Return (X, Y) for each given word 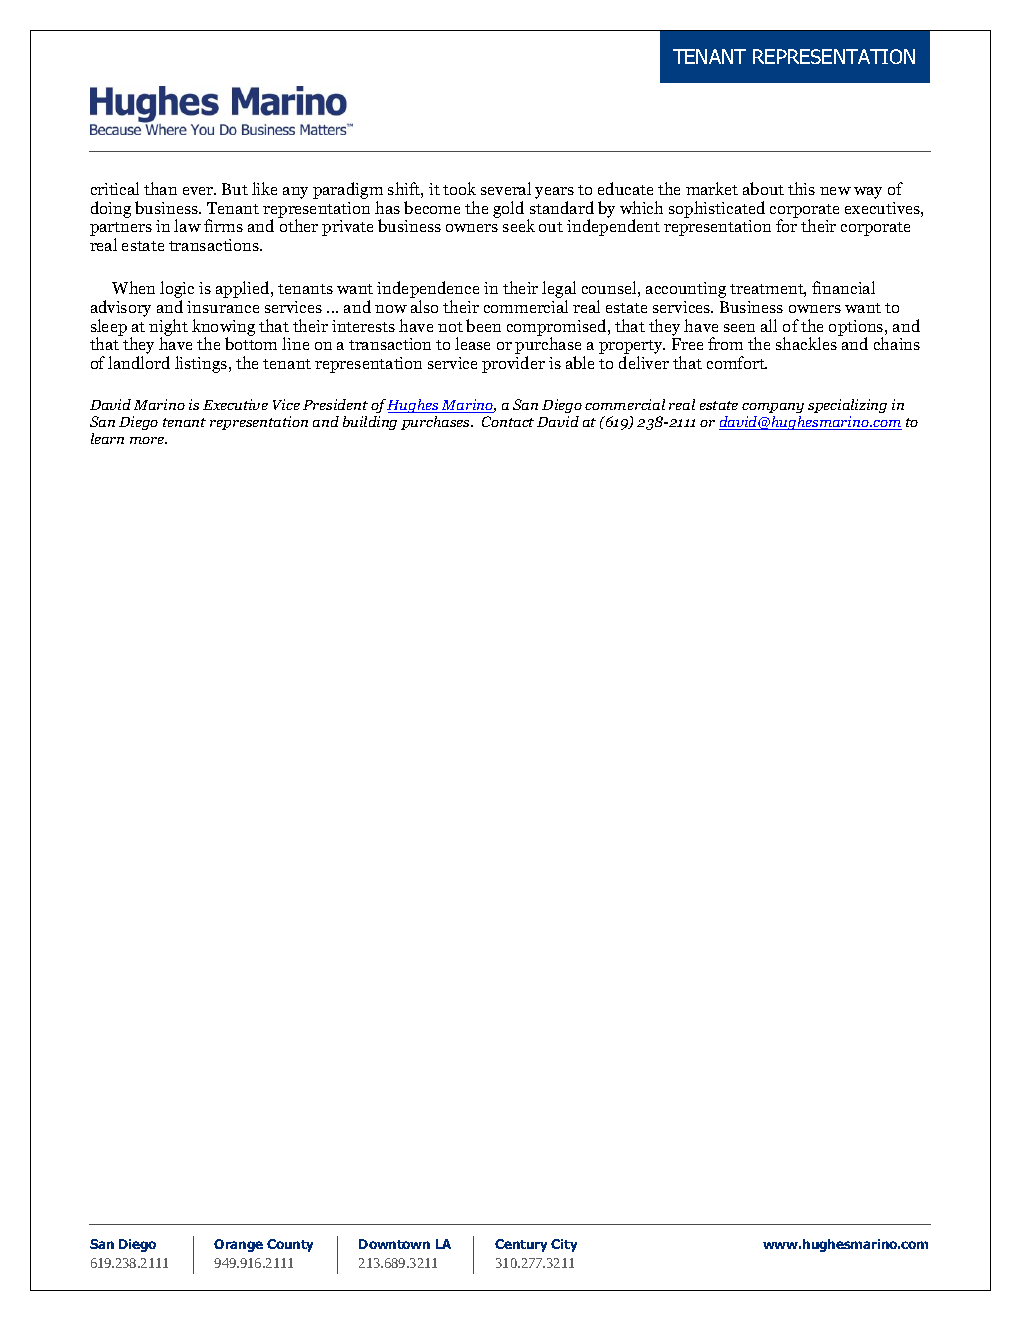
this (801, 188)
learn (107, 438)
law (187, 225)
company (773, 410)
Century (521, 1245)
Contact (508, 421)
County (290, 1245)
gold (508, 209)
